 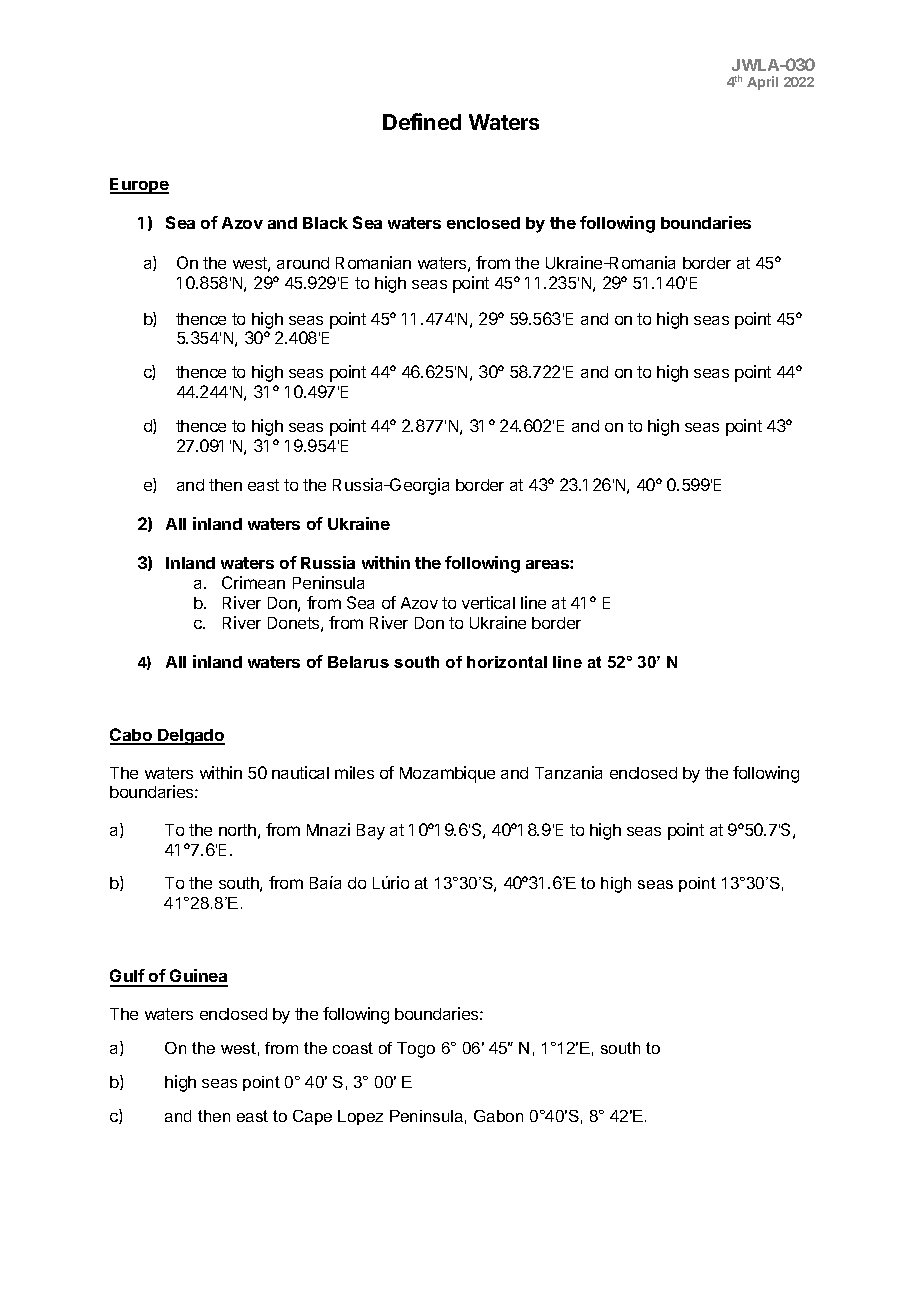 What do you see at coordinates (253, 582) in the image?
I see `Crimean` at bounding box center [253, 582].
